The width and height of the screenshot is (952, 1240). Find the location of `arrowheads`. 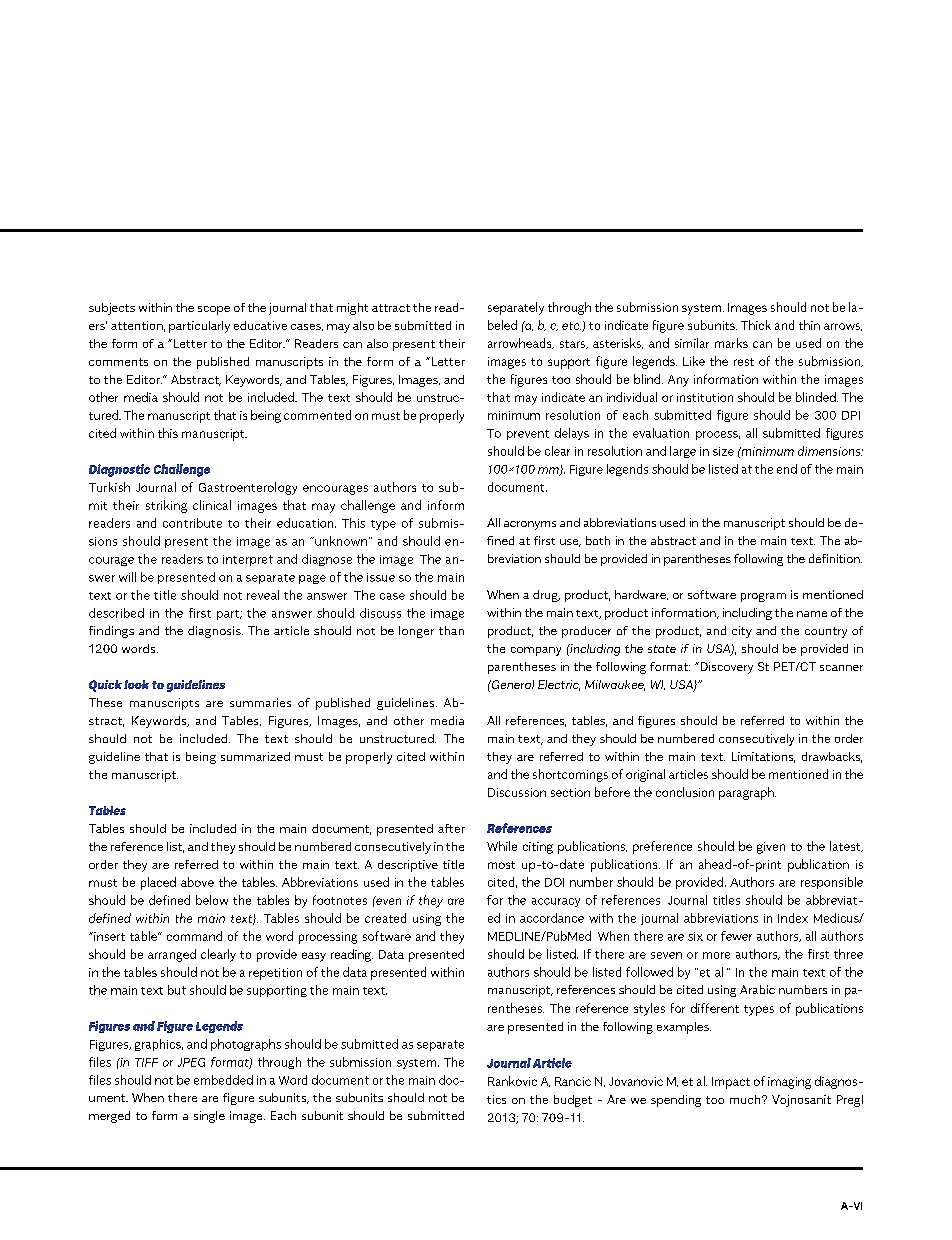

arrowheads is located at coordinates (521, 343).
